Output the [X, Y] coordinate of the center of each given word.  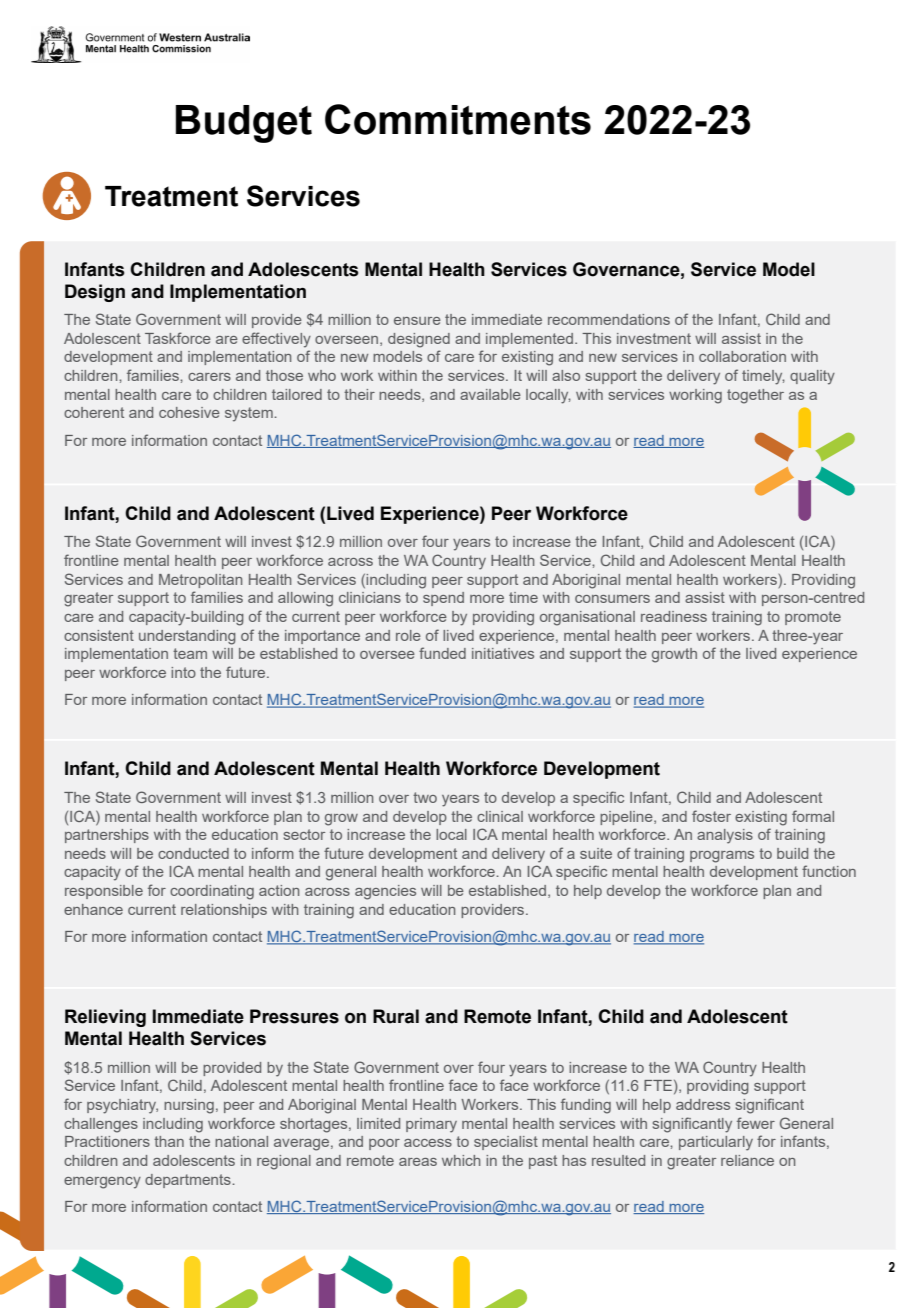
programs [722, 857]
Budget [244, 124]
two [425, 797]
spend [443, 599]
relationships [224, 911]
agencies [385, 892]
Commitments [458, 119]
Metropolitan [200, 581]
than [169, 1141]
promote [813, 618]
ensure [417, 321]
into [183, 672]
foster [711, 816]
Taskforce [178, 338]
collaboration [742, 356]
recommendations [609, 319]
